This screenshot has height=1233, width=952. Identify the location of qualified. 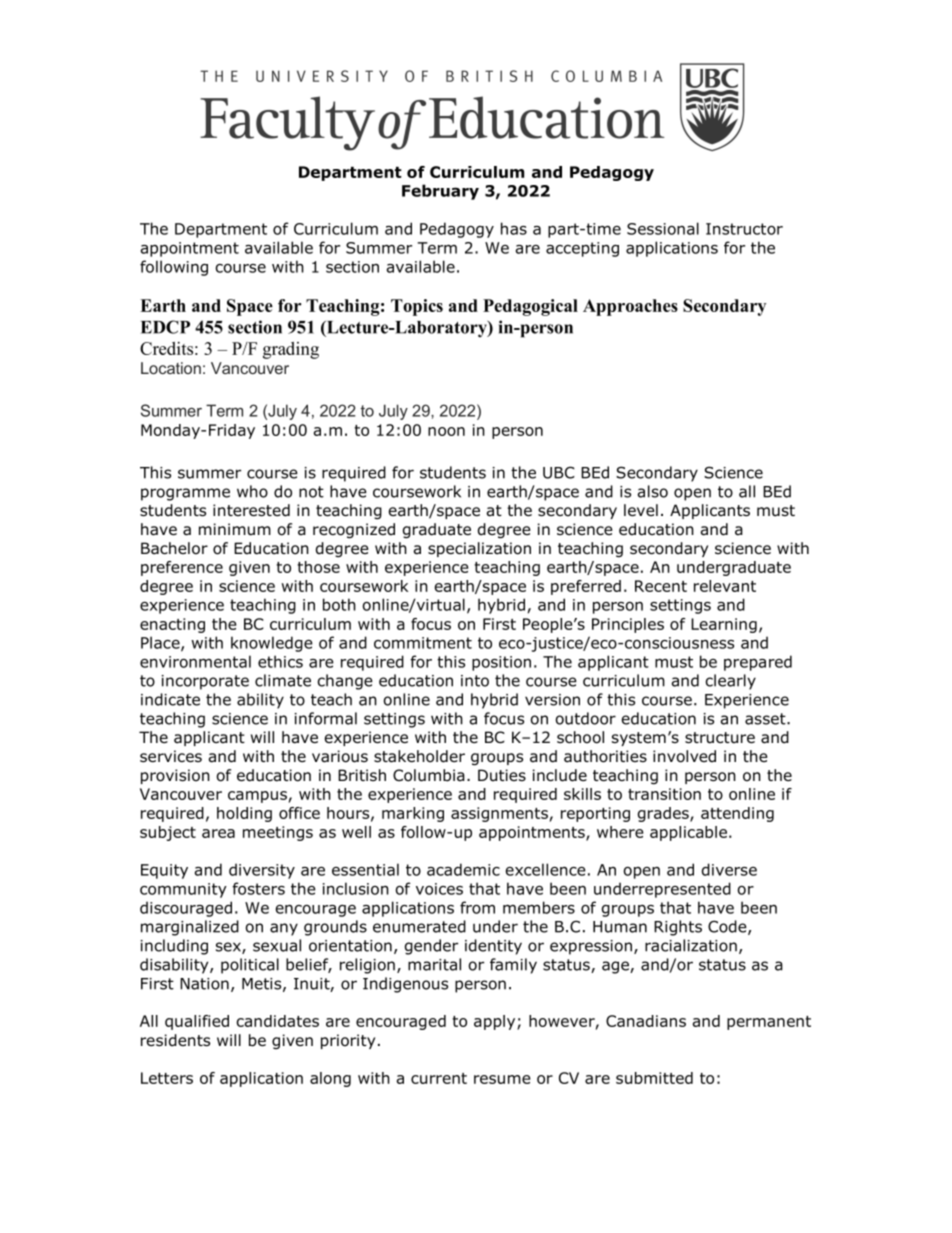
(197, 1022).
